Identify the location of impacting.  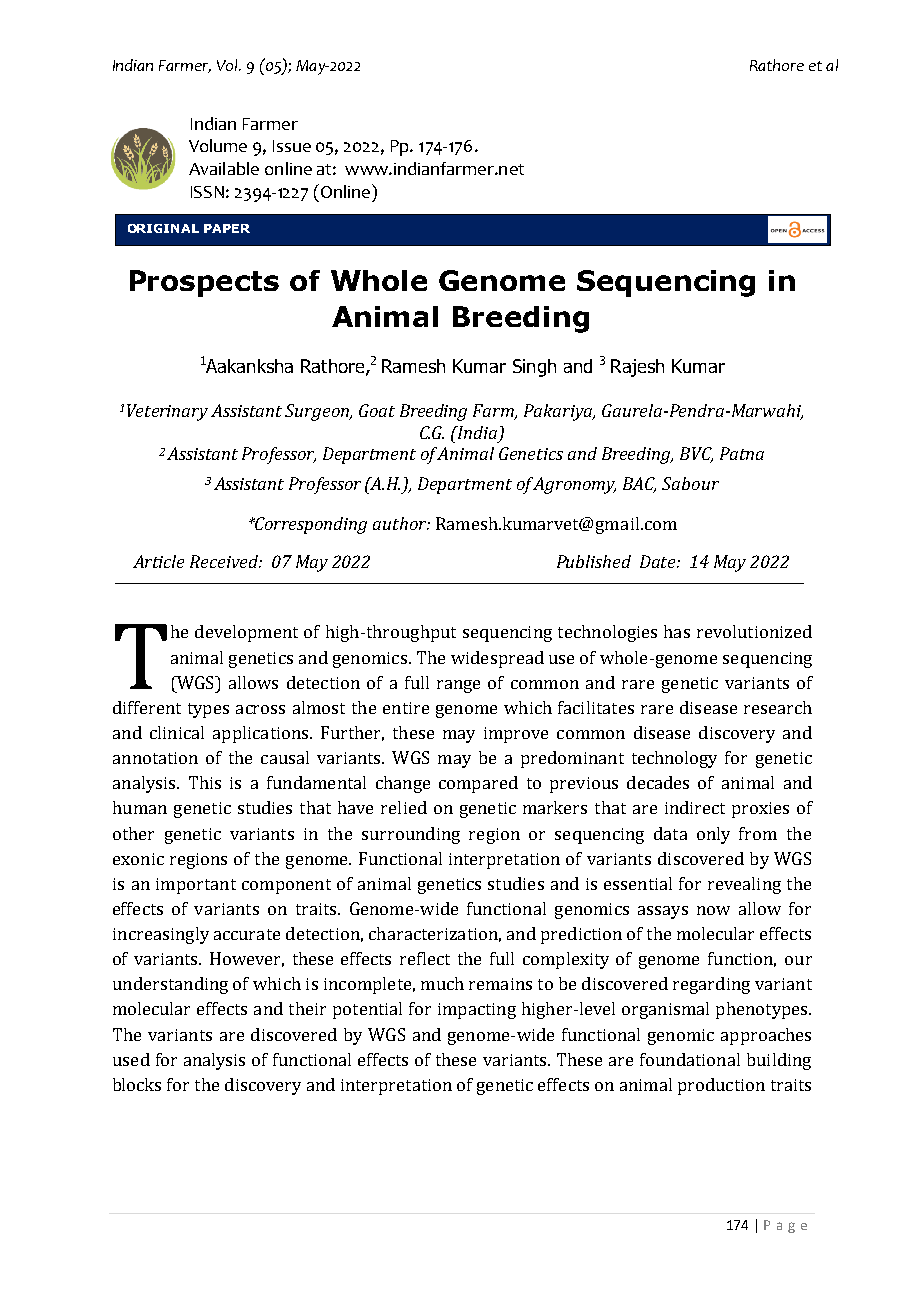
(477, 1011).
